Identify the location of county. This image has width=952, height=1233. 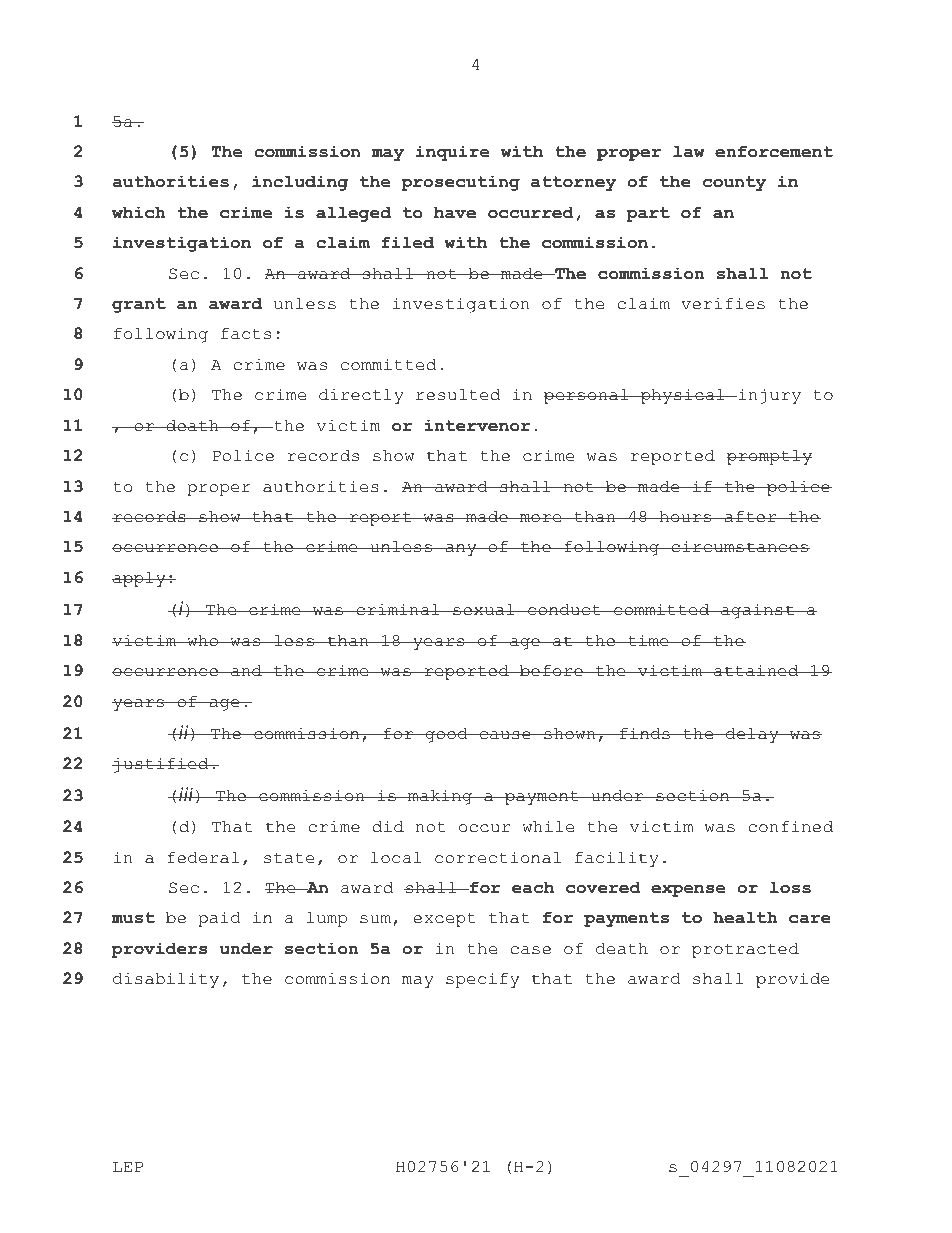
(734, 183).
